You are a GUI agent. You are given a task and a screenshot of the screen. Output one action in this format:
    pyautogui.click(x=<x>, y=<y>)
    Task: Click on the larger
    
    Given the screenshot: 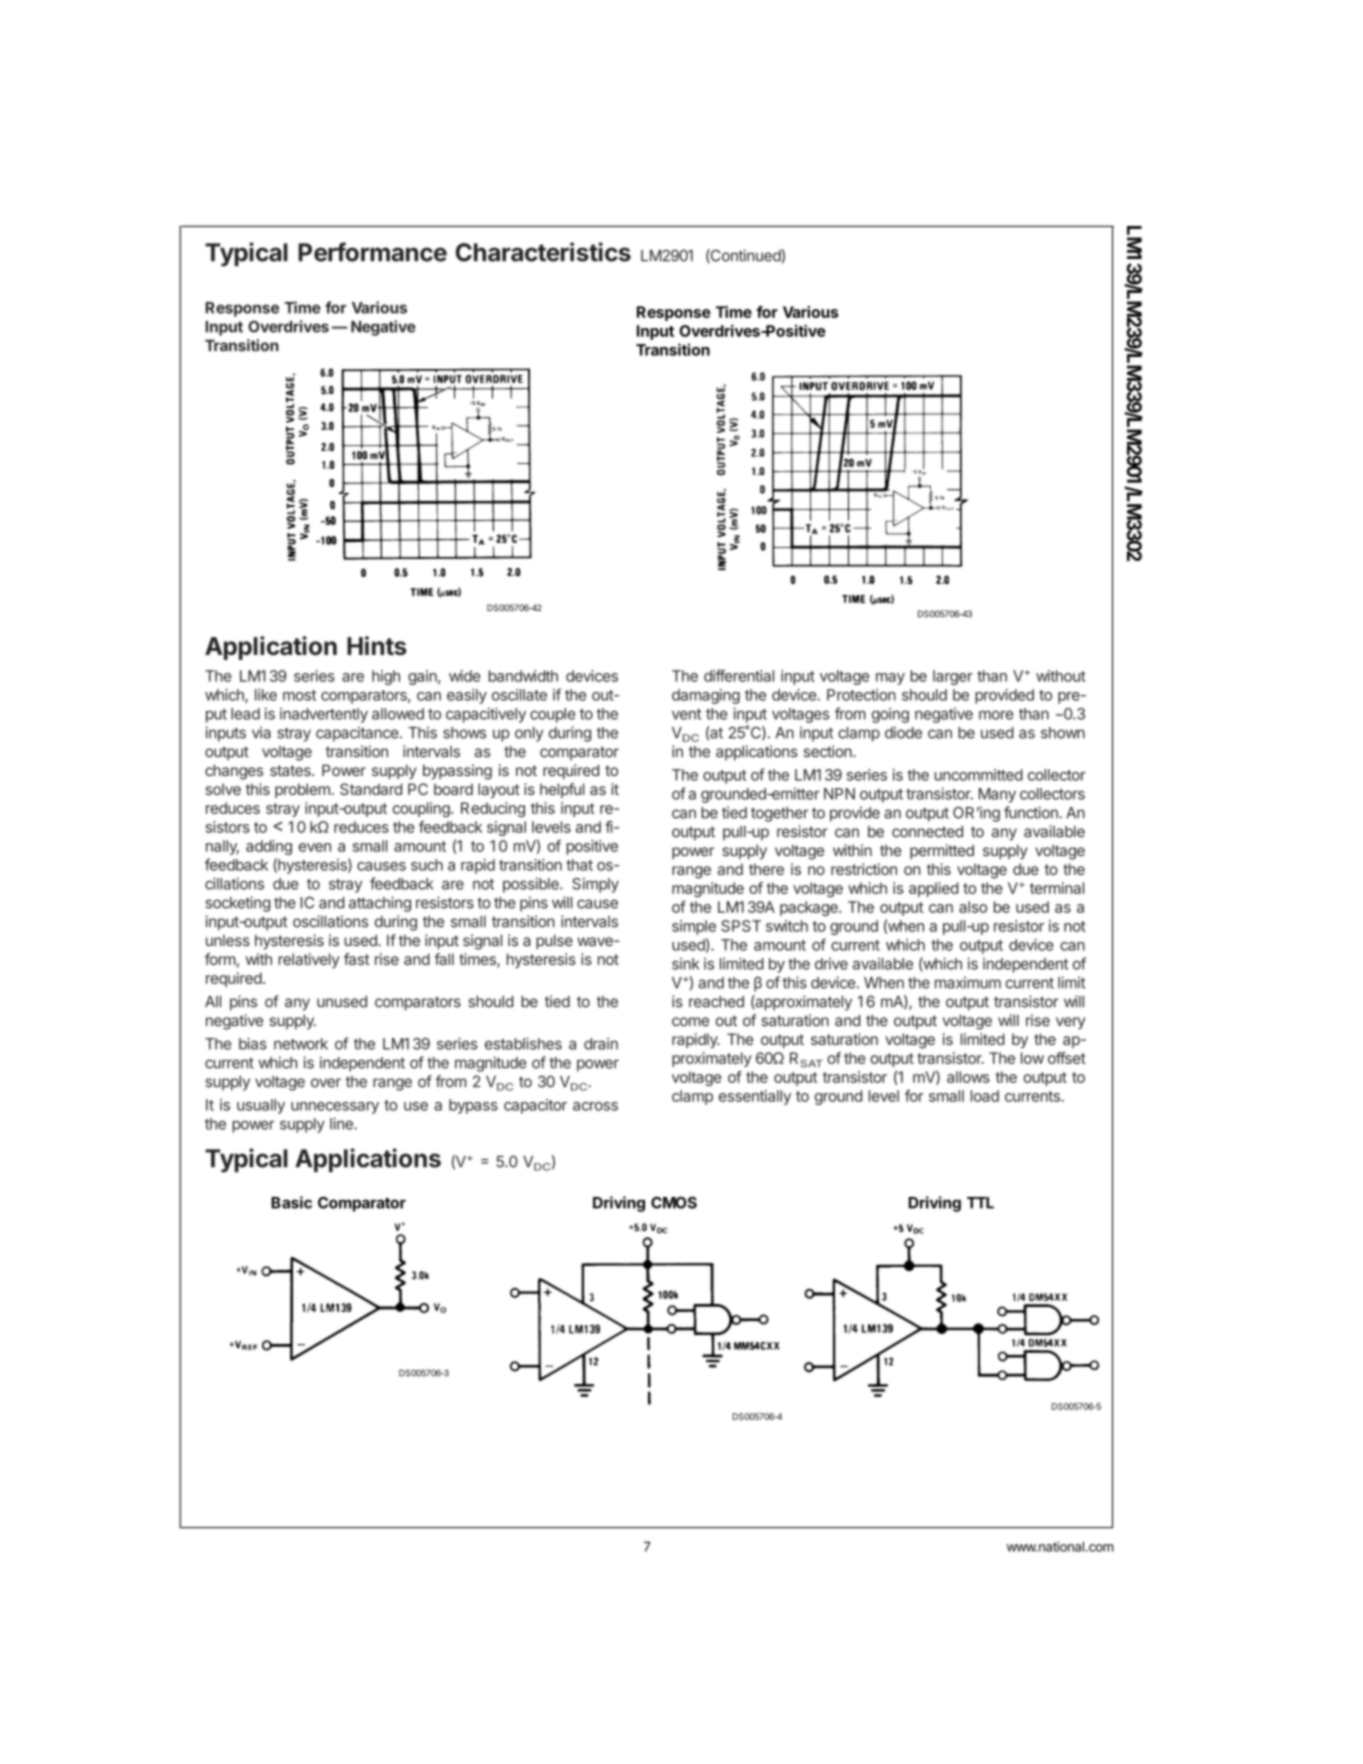 What is the action you would take?
    pyautogui.click(x=953, y=677)
